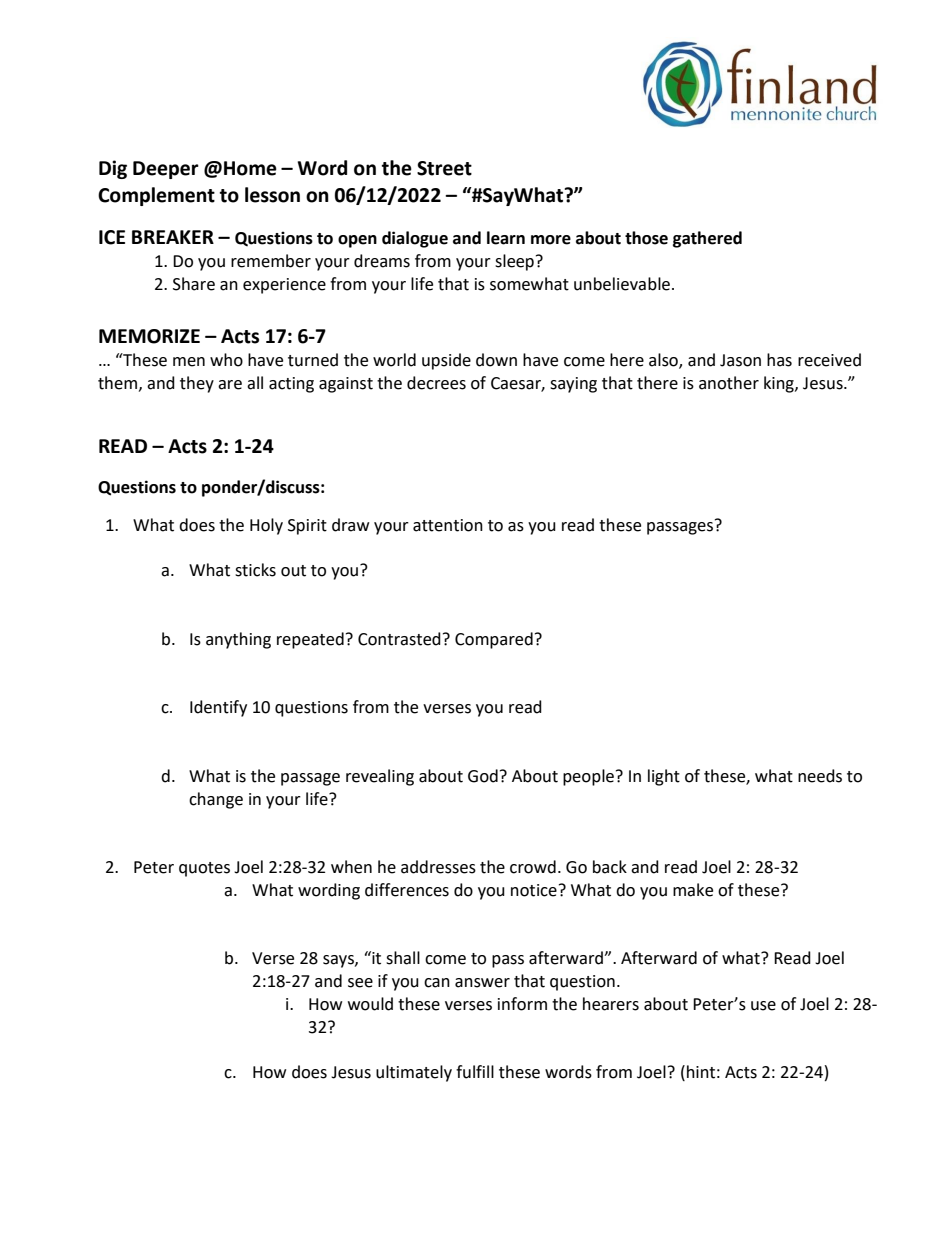 Image resolution: width=952 pixels, height=1233 pixels. What do you see at coordinates (370, 1004) in the screenshot?
I see `would` at bounding box center [370, 1004].
